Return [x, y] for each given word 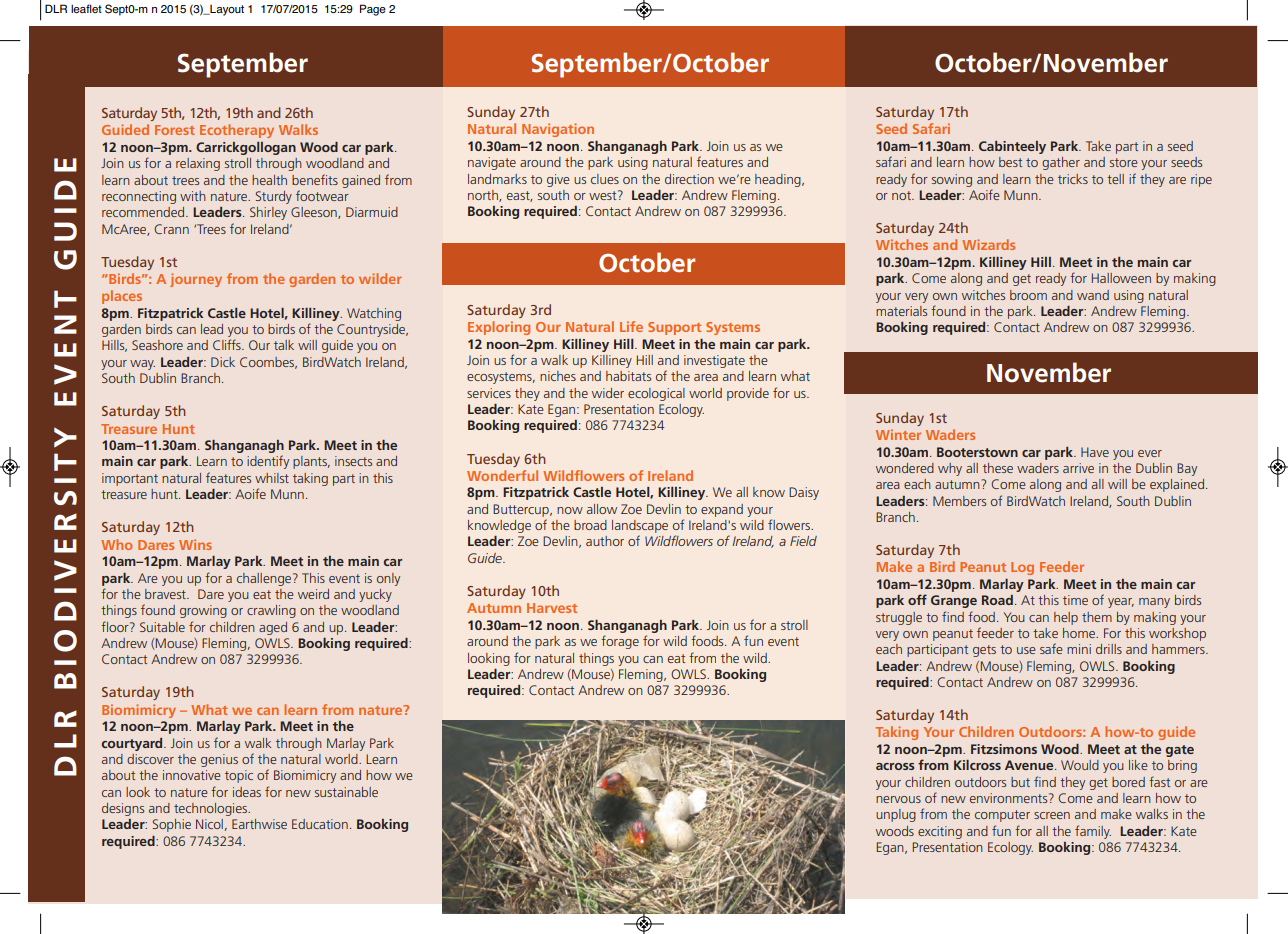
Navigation [558, 130]
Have [1095, 452]
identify [268, 462]
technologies [211, 809]
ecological [656, 394]
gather [1061, 163]
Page [373, 10]
